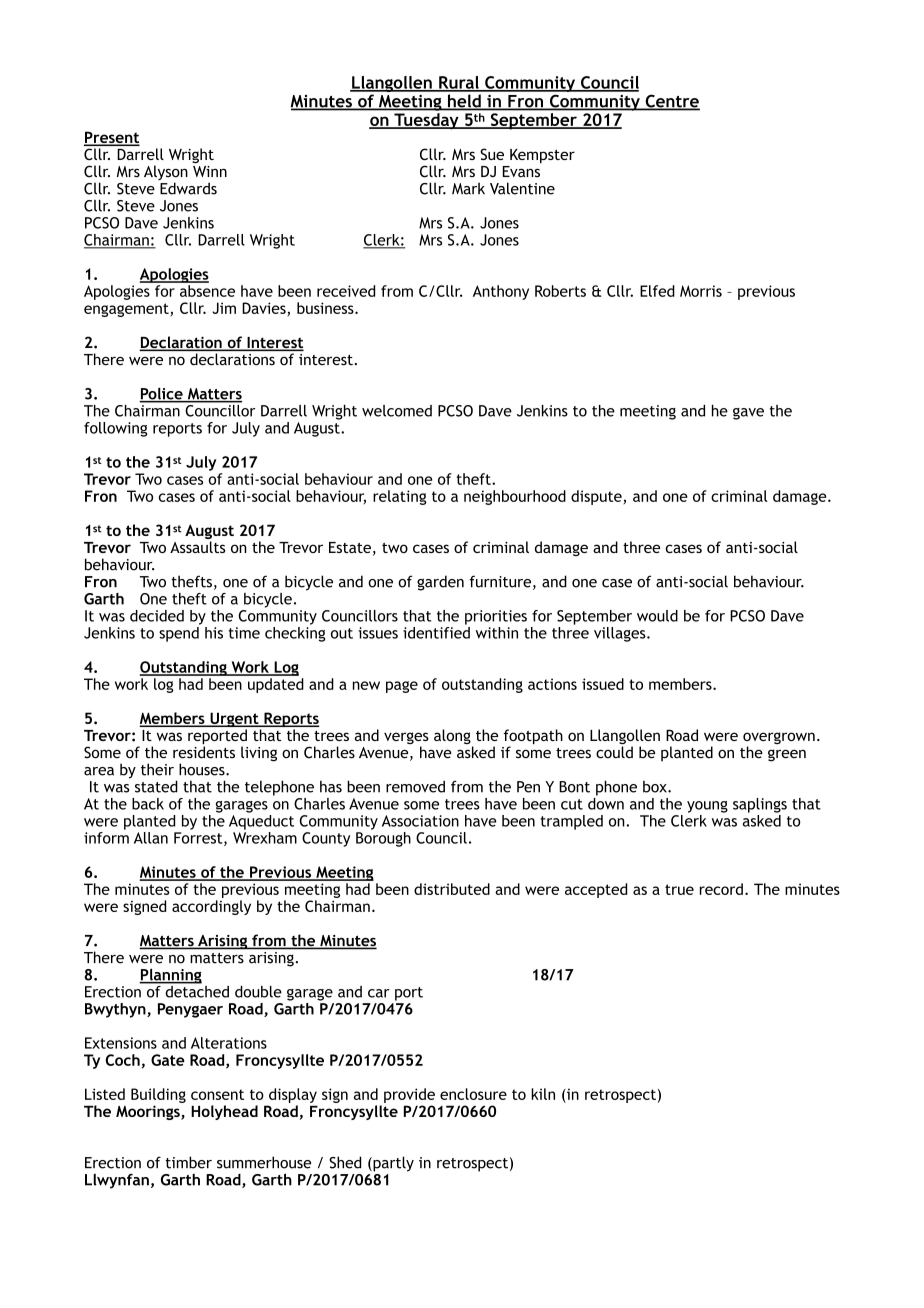 This document has width=924, height=1308. Describe the element at coordinates (397, 411) in the document. I see `welcomed` at that location.
